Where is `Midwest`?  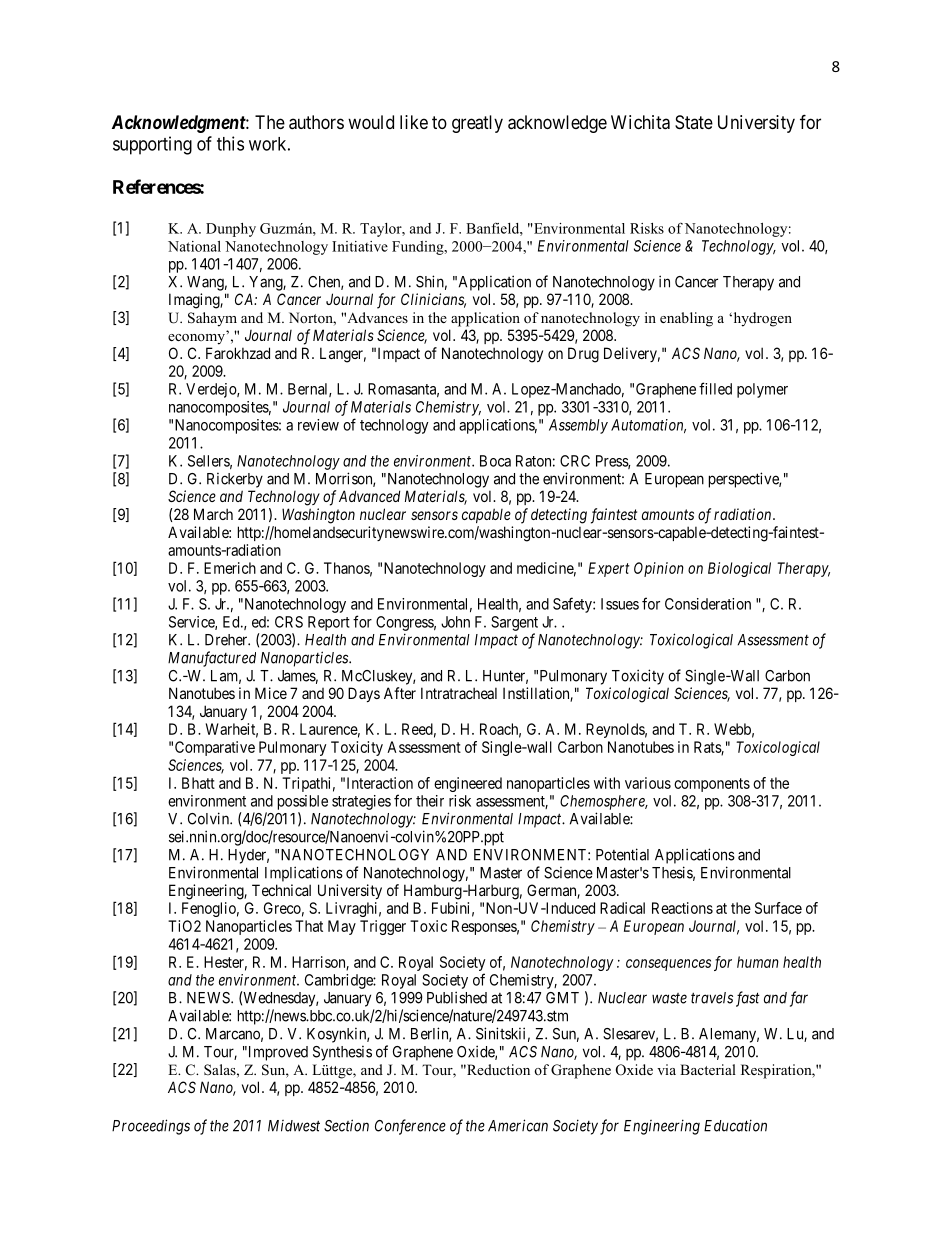
Midwest is located at coordinates (294, 1126).
